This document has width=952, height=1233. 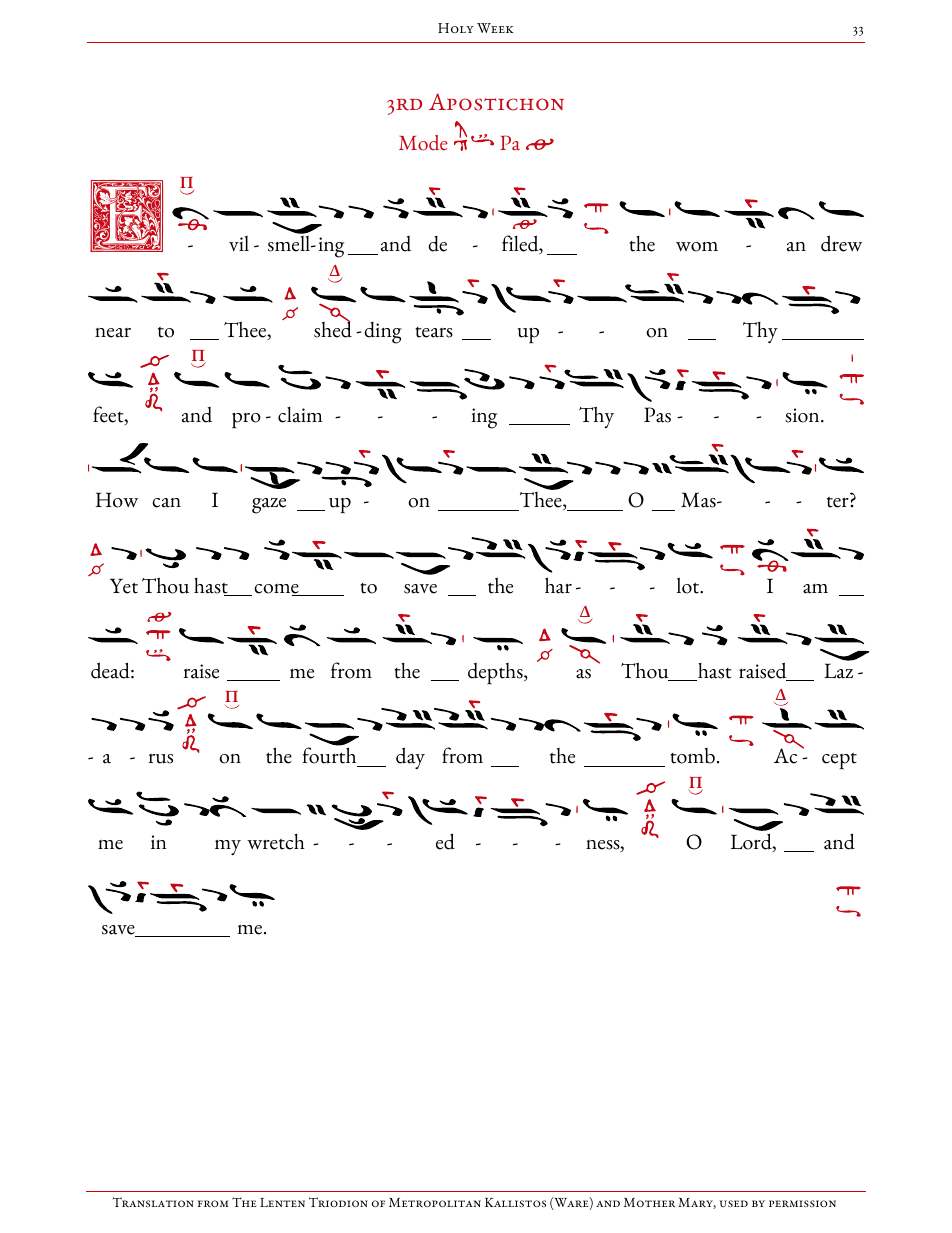 I want to click on wretch, so click(x=276, y=842).
